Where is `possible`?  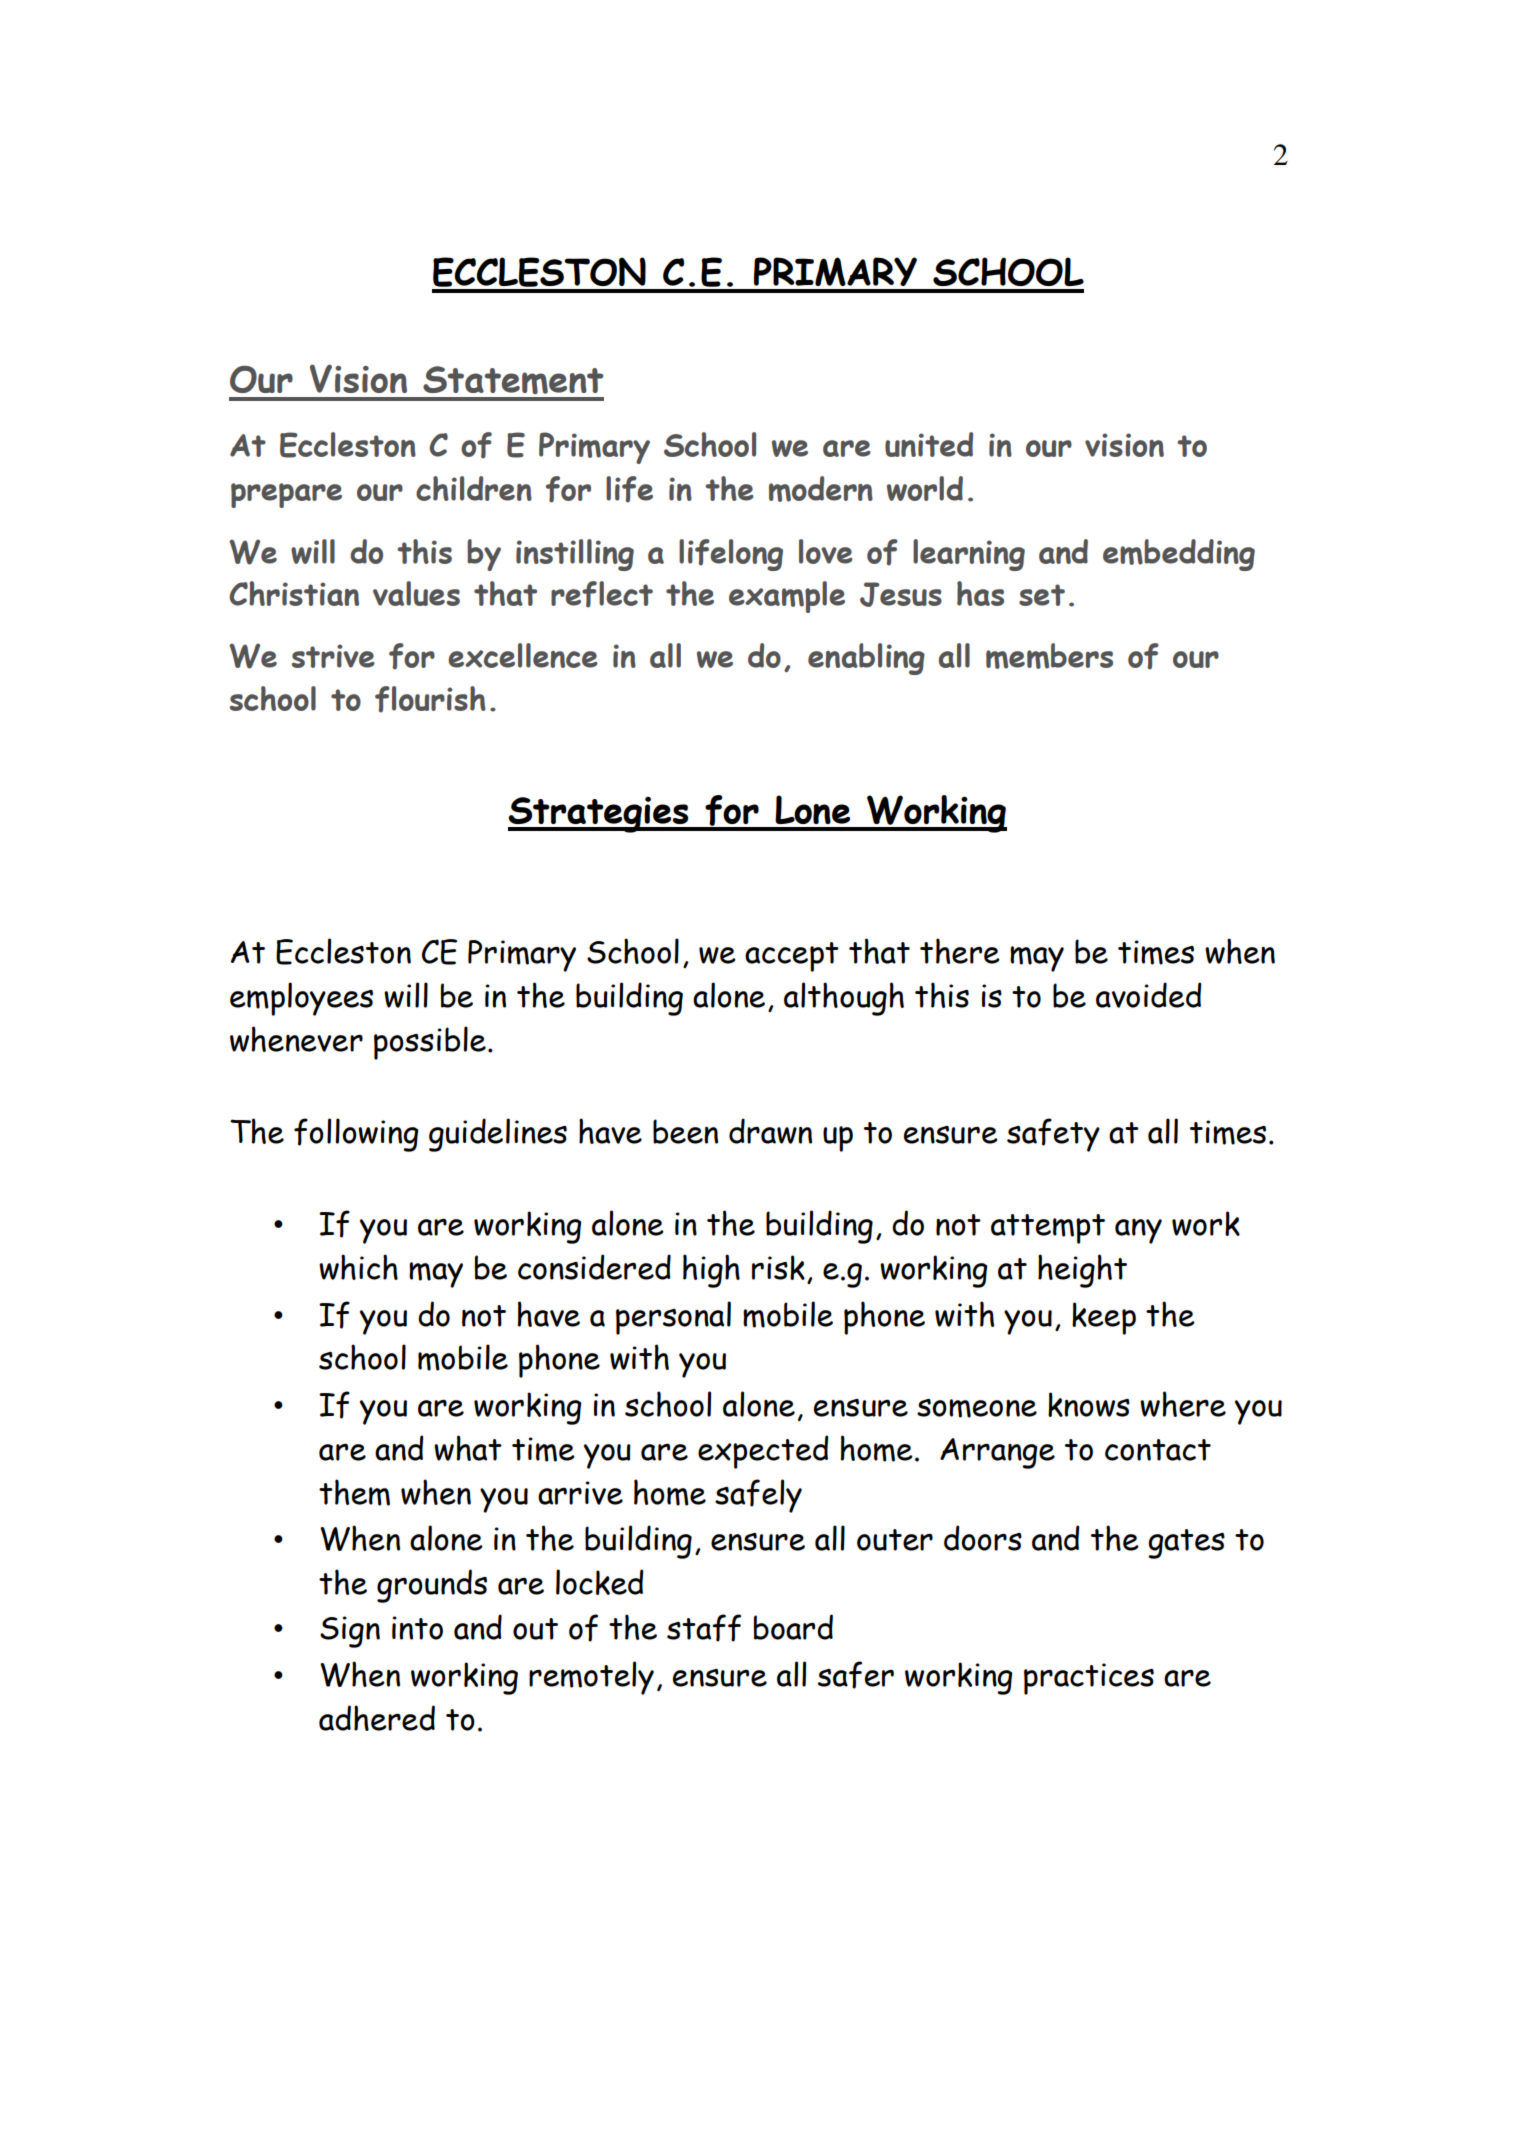 possible is located at coordinates (430, 1043).
